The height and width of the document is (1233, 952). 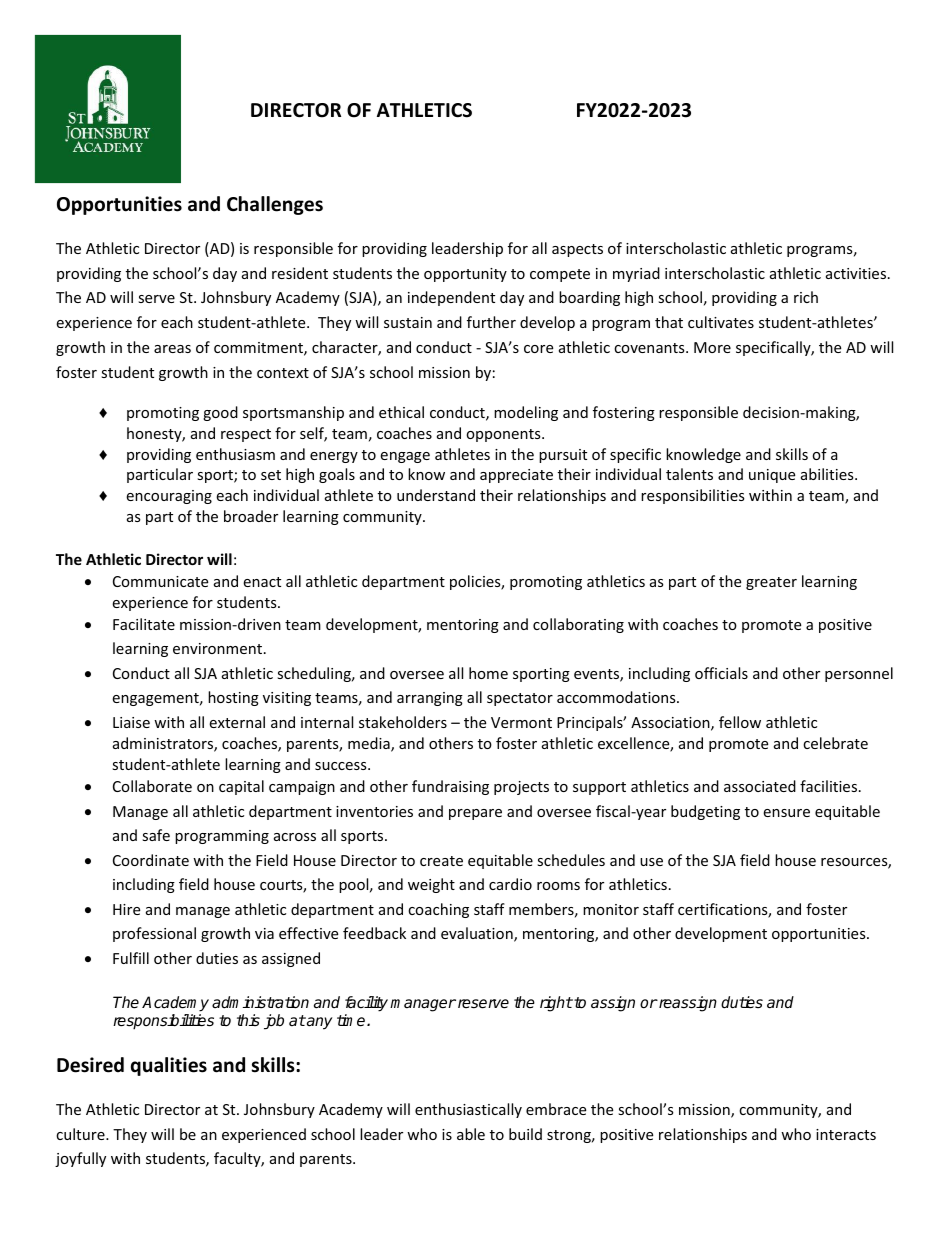 I want to click on enthusiasm, so click(x=235, y=454).
